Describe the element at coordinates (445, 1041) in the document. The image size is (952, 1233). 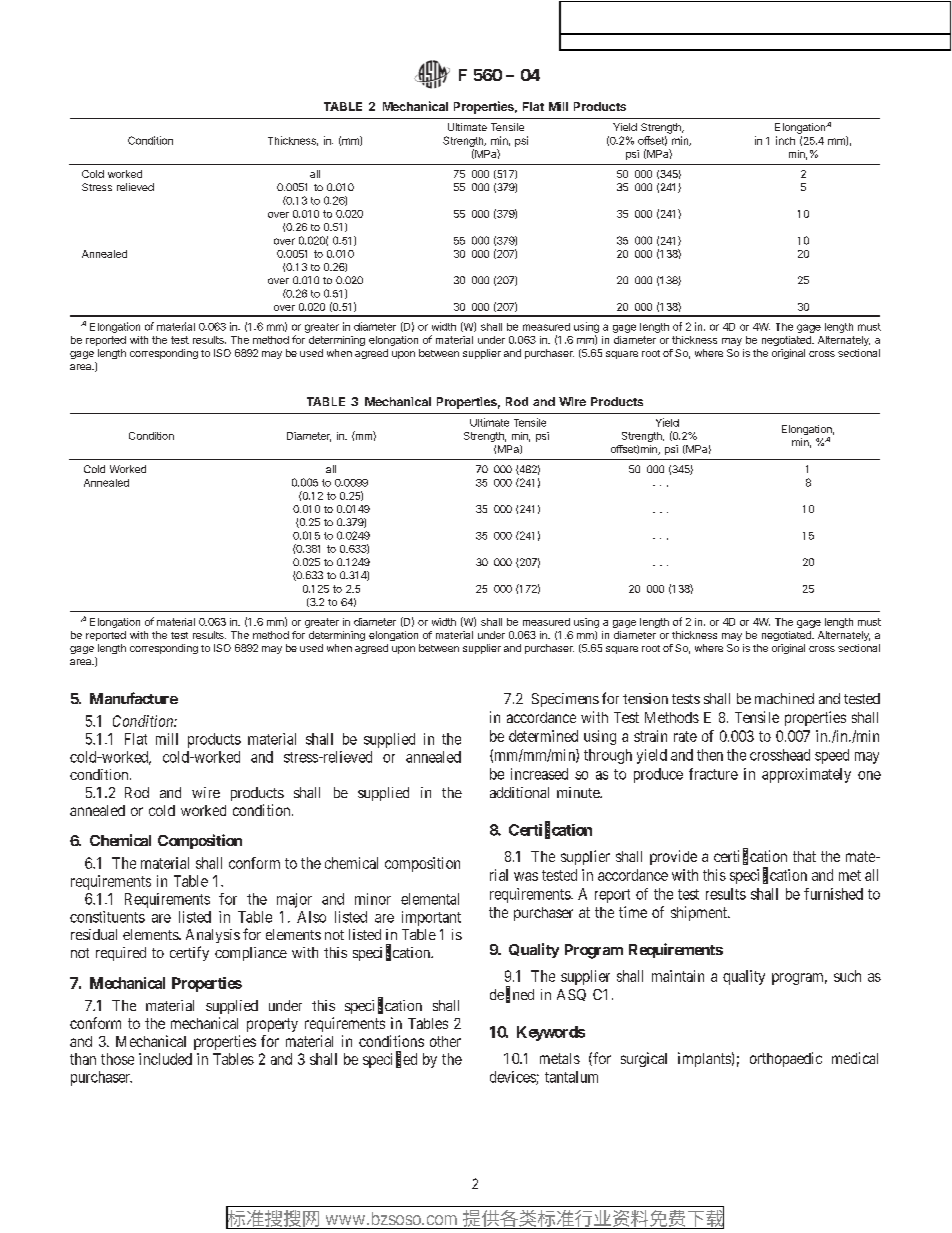
I see `other` at that location.
